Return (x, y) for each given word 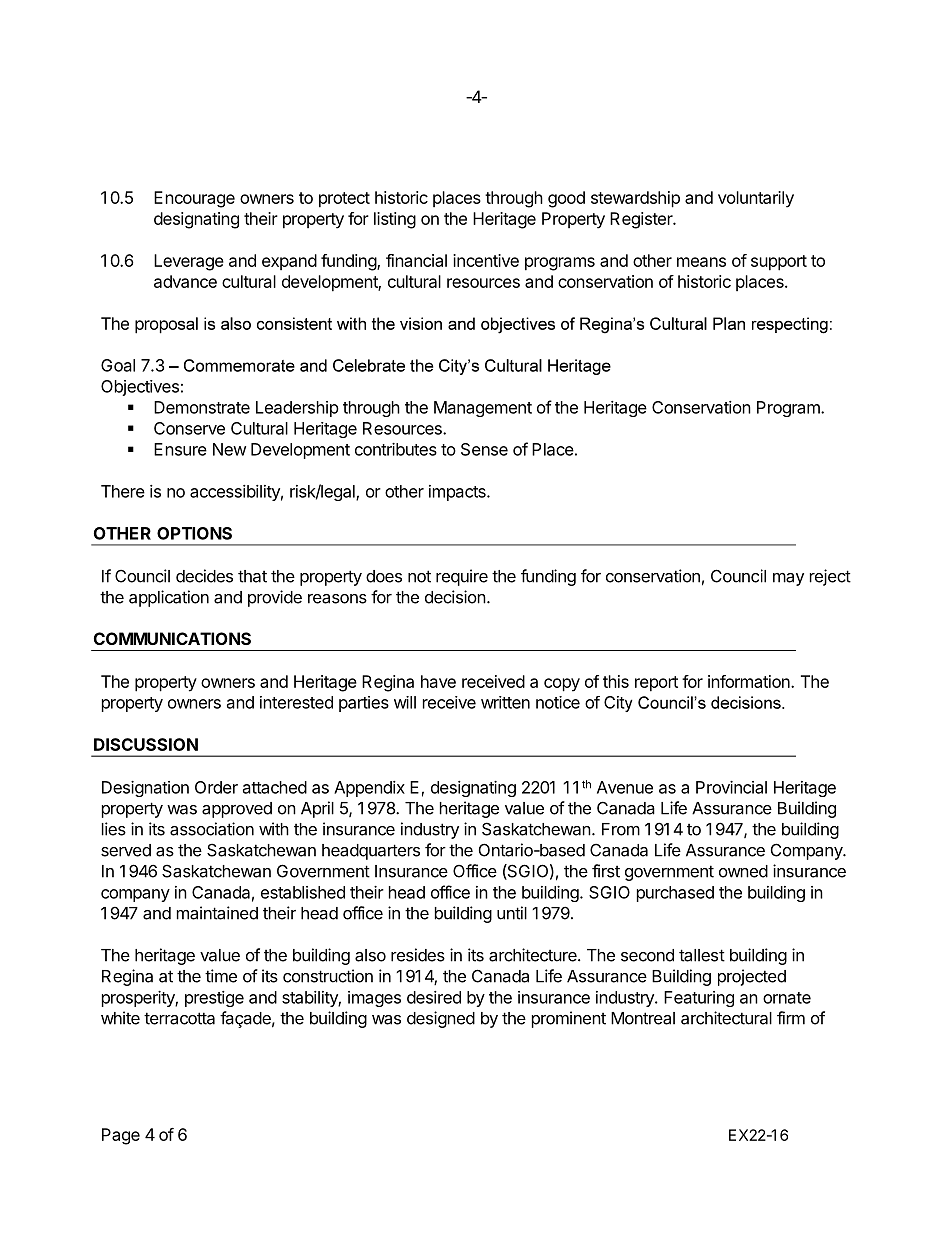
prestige (214, 999)
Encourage (194, 199)
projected (752, 977)
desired (434, 997)
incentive (486, 260)
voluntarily (756, 199)
